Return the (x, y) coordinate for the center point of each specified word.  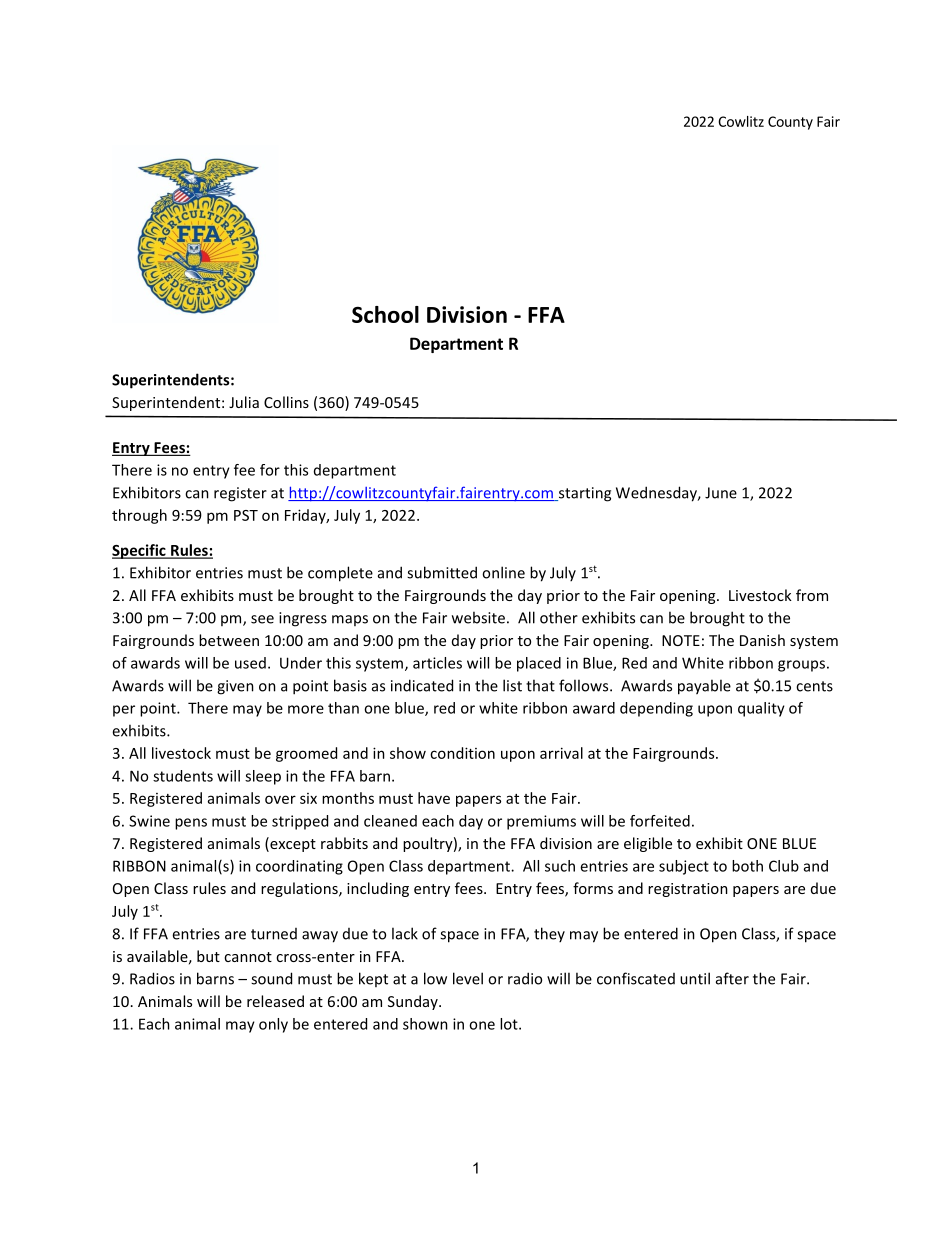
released (275, 1001)
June (721, 493)
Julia (244, 402)
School (385, 314)
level (468, 978)
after (732, 978)
